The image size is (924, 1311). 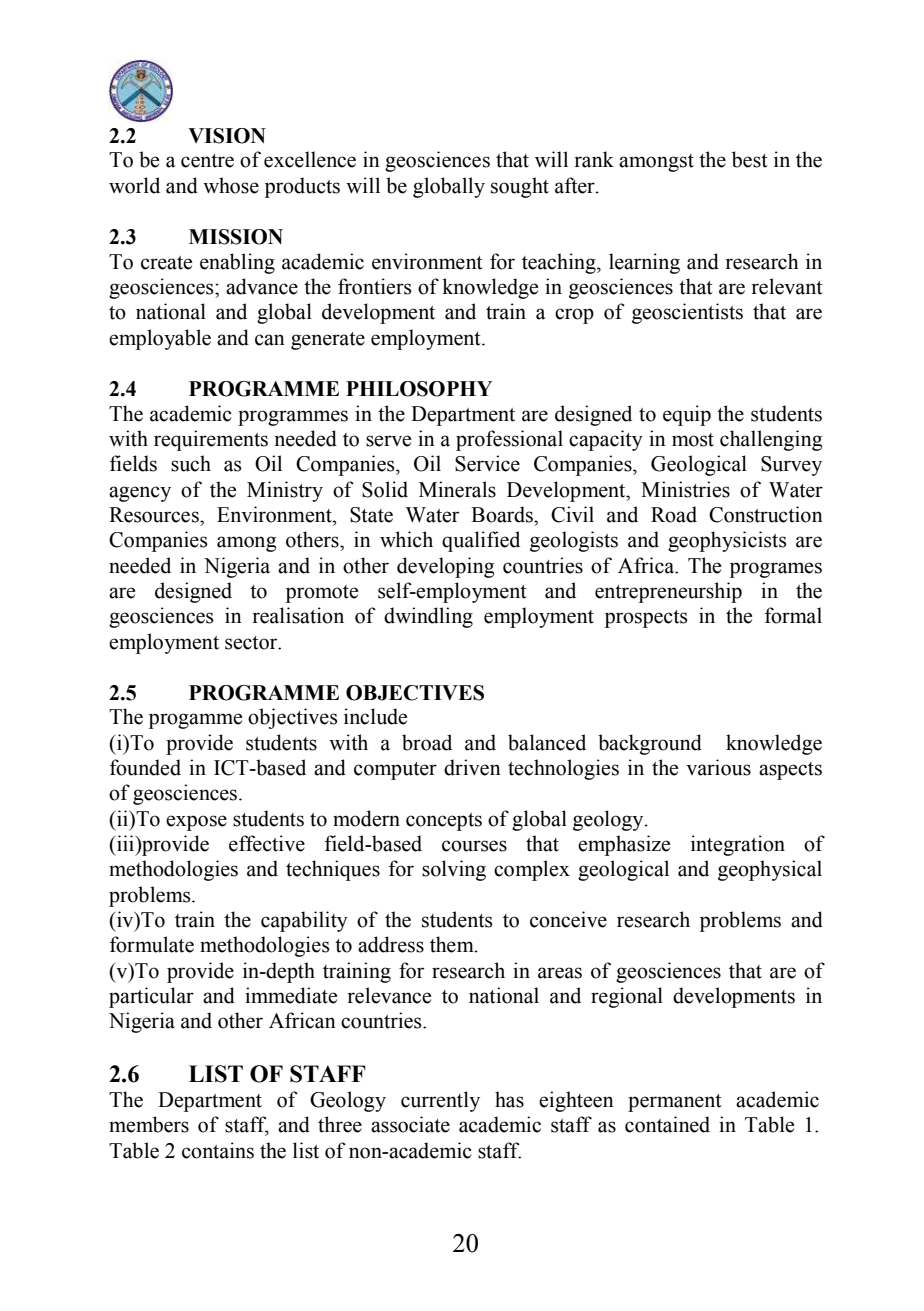 What do you see at coordinates (520, 187) in the image?
I see `sought` at bounding box center [520, 187].
